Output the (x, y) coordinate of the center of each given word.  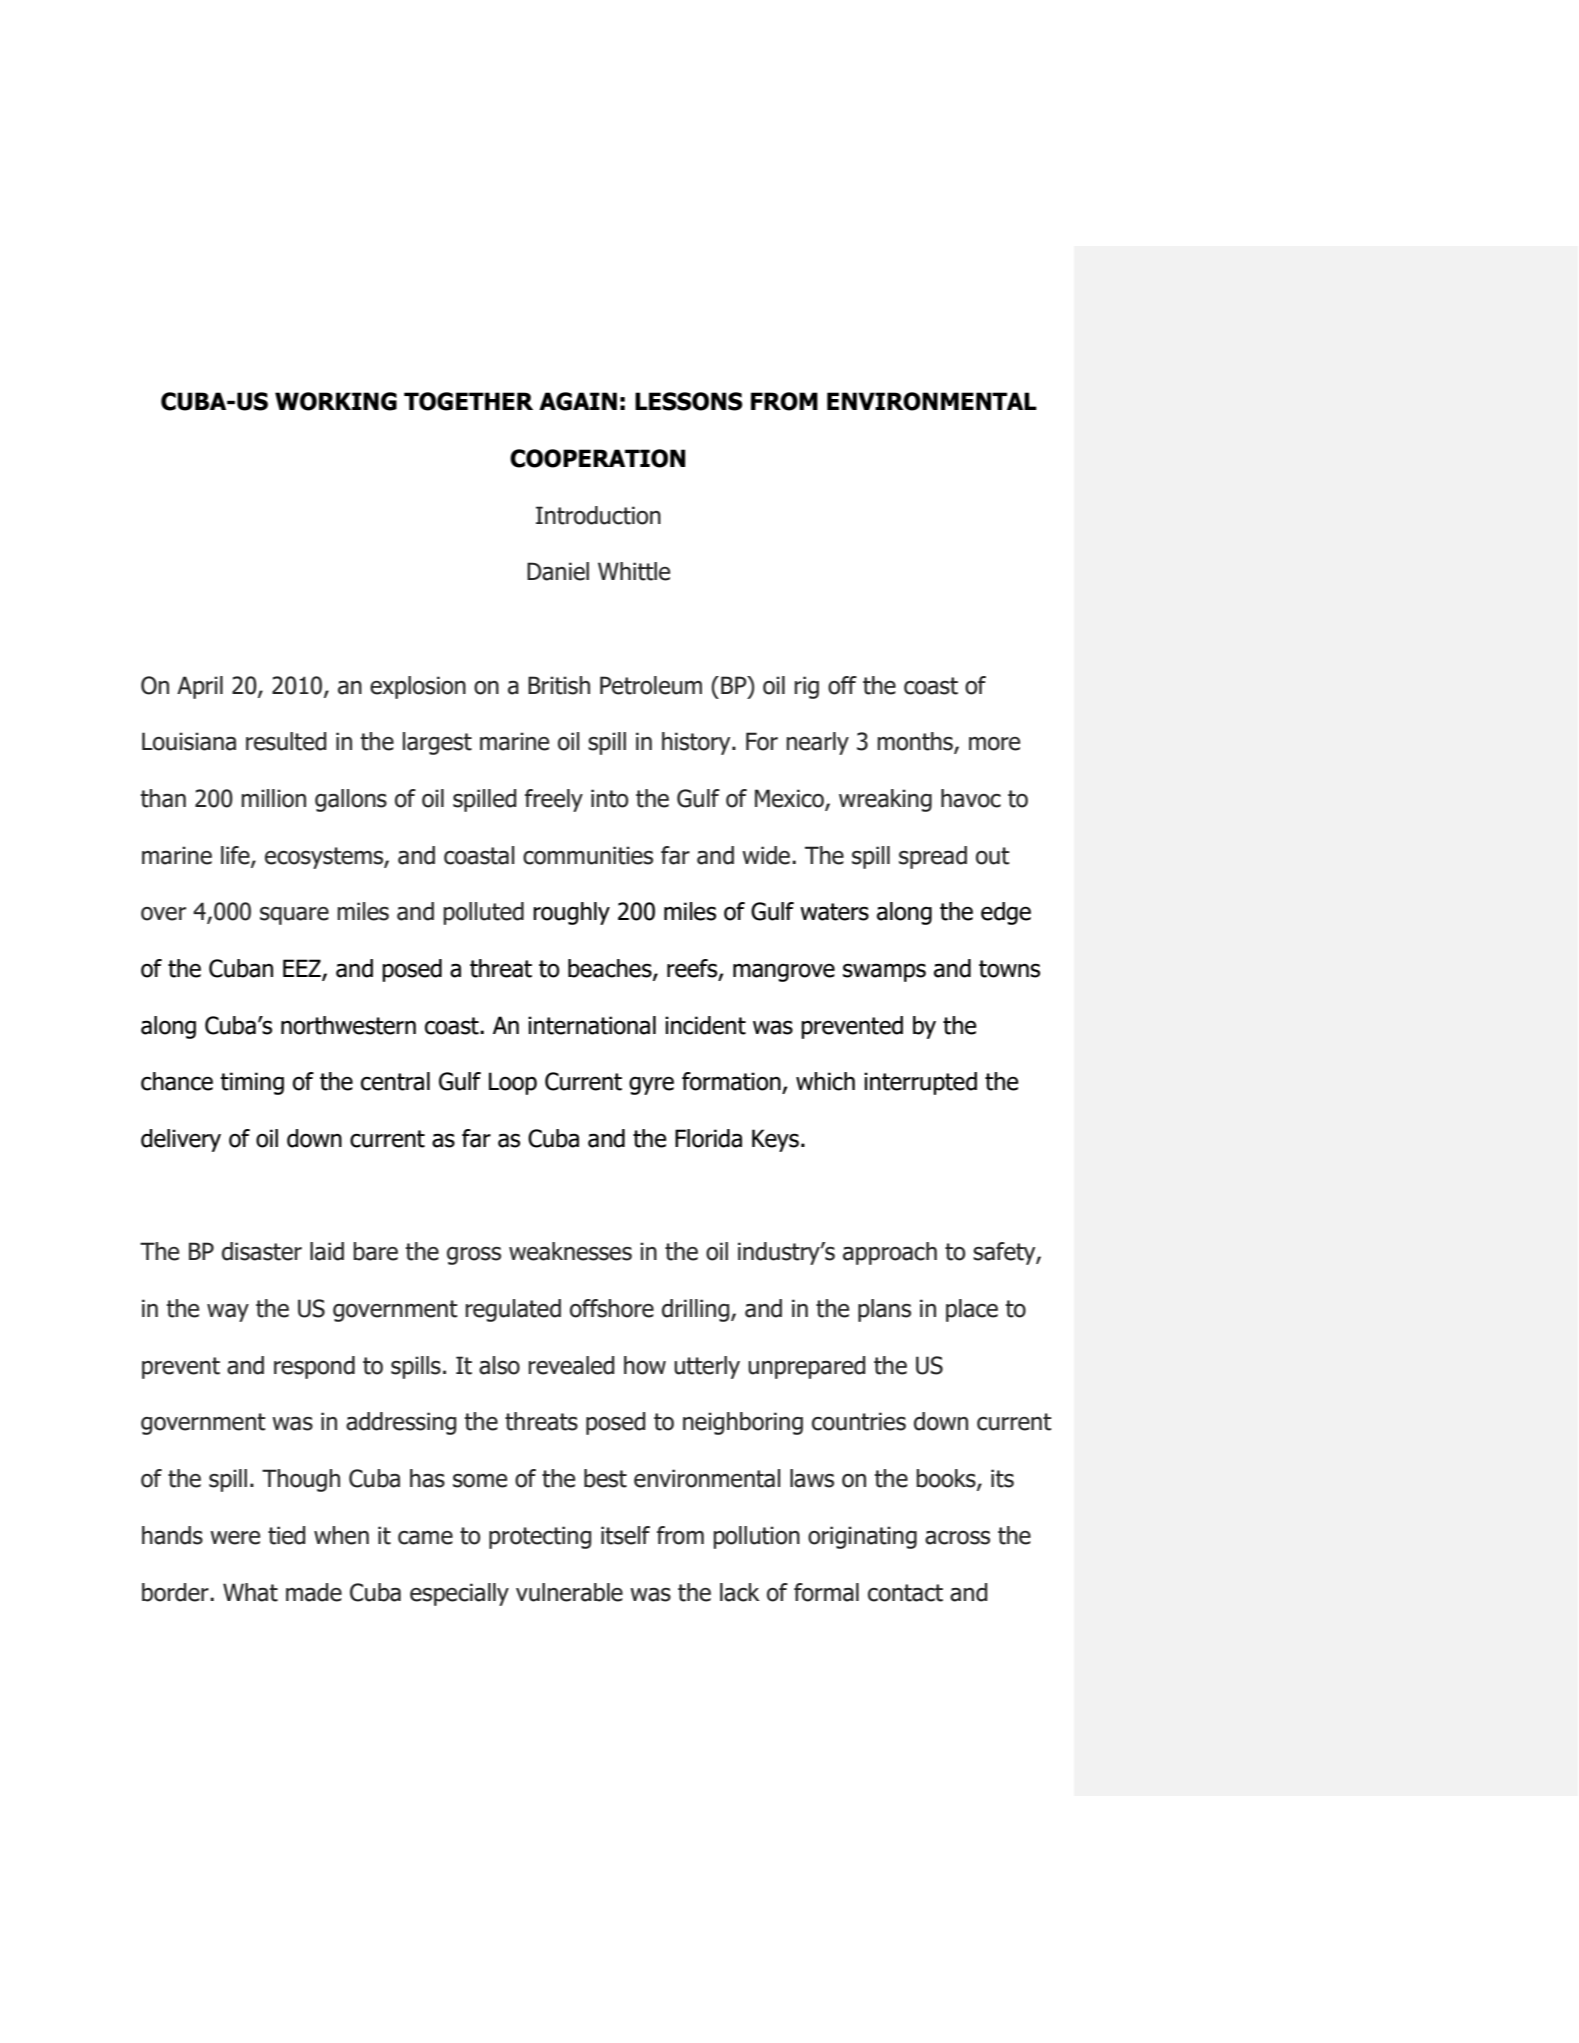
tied (286, 1535)
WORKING (336, 401)
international (592, 1025)
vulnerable (569, 1592)
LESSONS (689, 401)
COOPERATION (597, 458)
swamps (884, 972)
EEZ (303, 969)
